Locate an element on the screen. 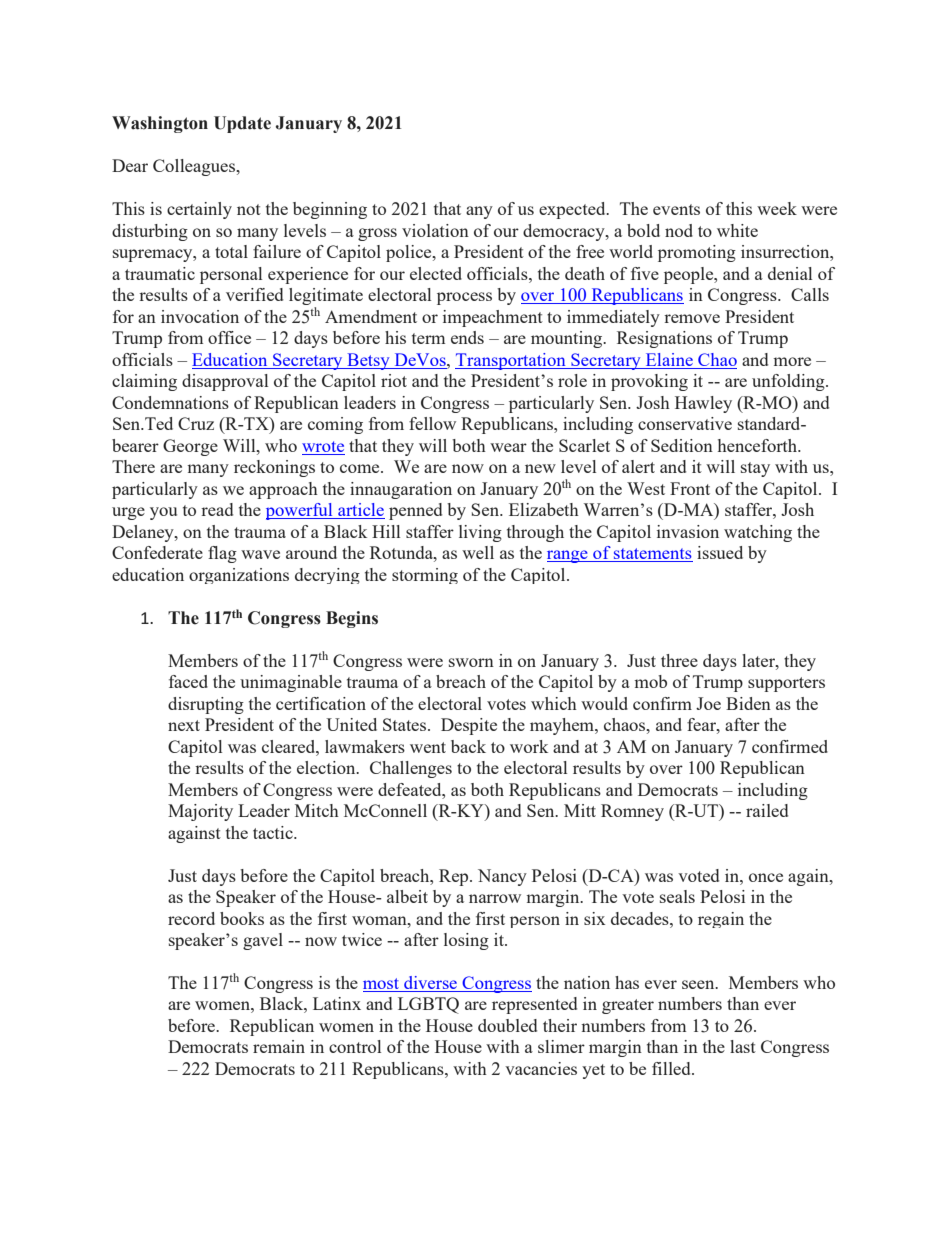  remain is located at coordinates (279, 1046).
